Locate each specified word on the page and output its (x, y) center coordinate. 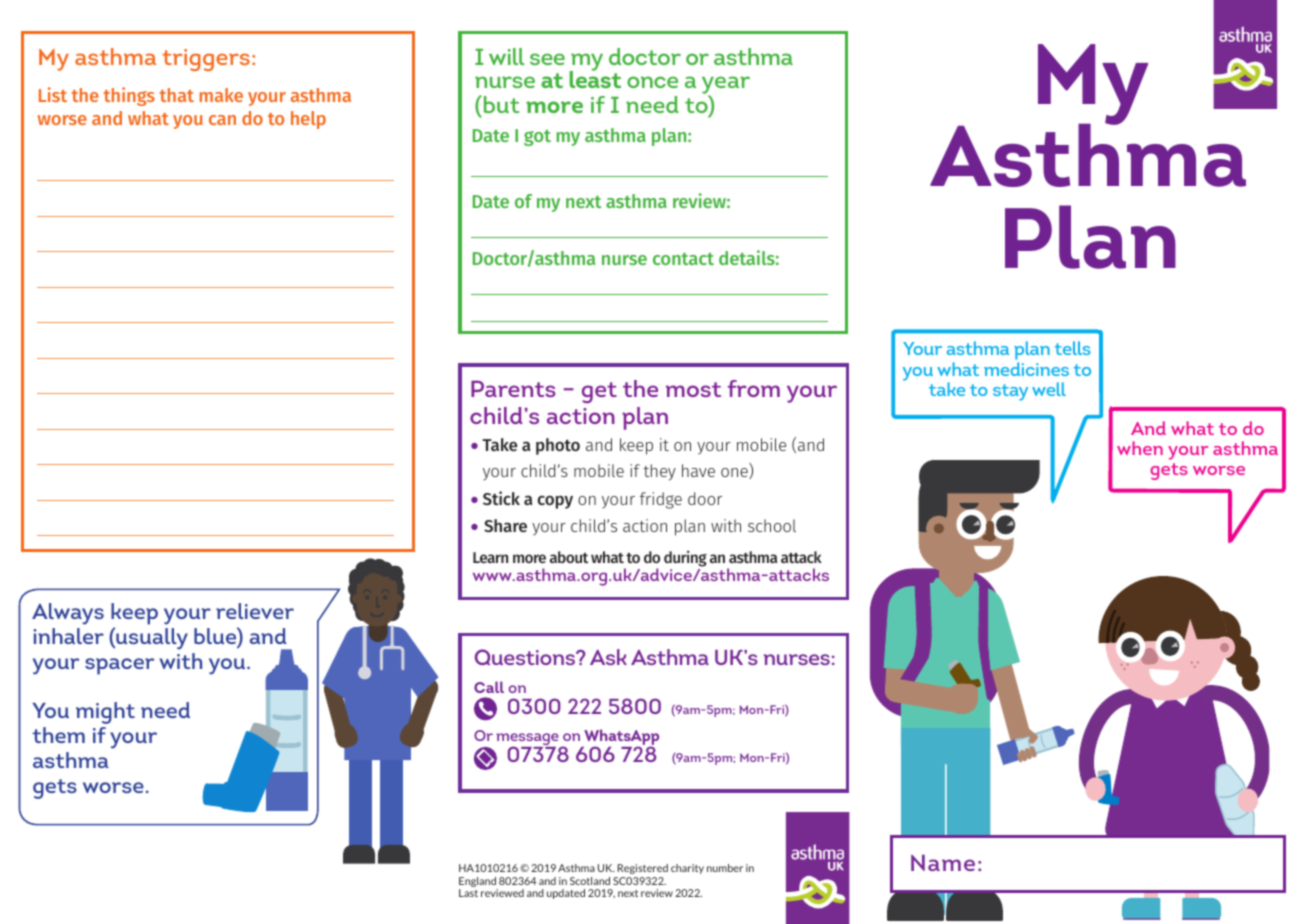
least (595, 78)
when (1140, 448)
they (660, 472)
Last (468, 893)
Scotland (590, 881)
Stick (501, 498)
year (726, 87)
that (177, 95)
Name (943, 863)
